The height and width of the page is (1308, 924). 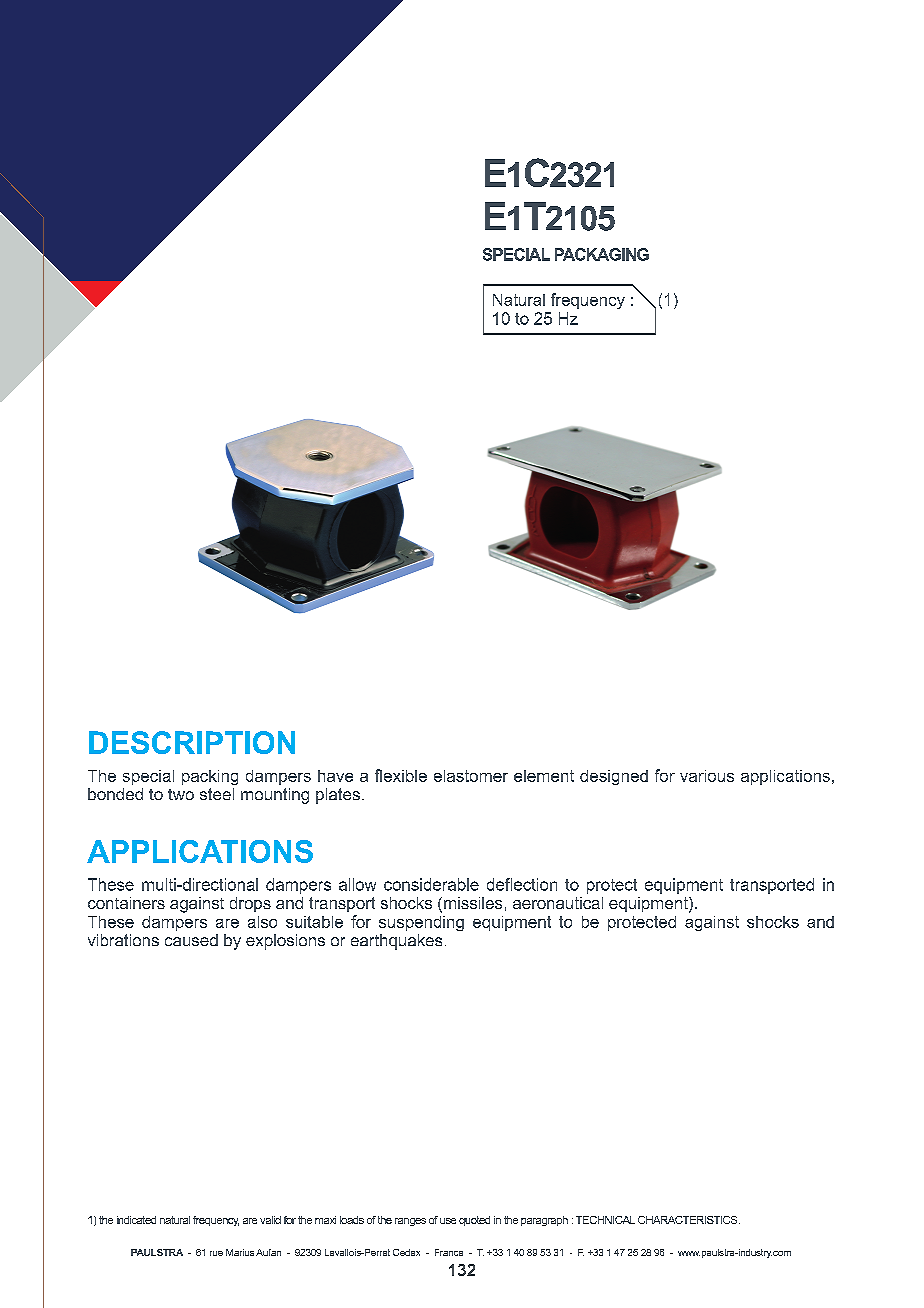 I want to click on rue, so click(x=216, y=1253).
